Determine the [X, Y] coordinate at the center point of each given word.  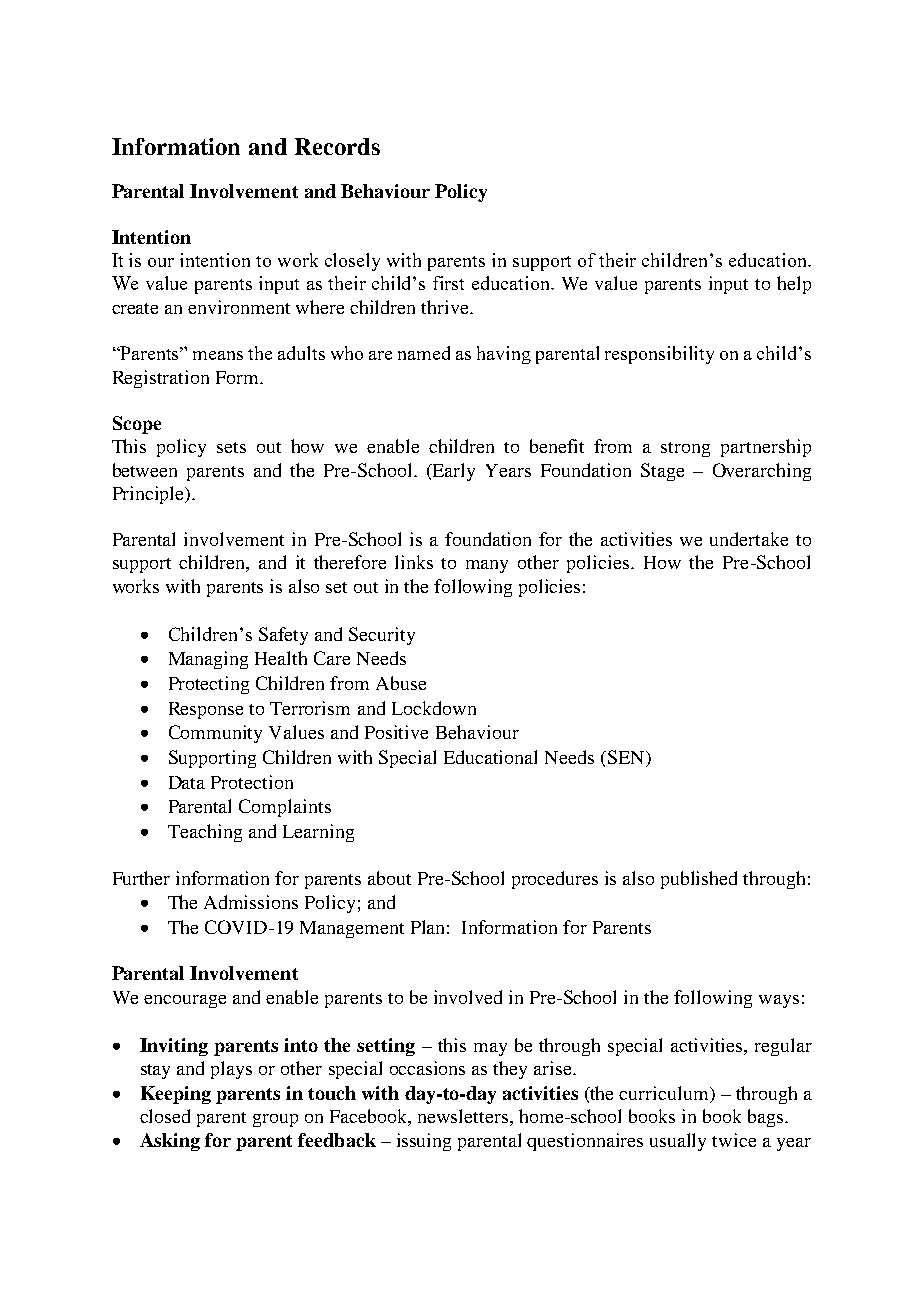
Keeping [176, 1095]
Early [453, 472]
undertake [749, 539]
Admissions [251, 902]
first [448, 283]
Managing [208, 660]
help [794, 285]
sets [231, 447]
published [699, 880]
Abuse [401, 683]
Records [337, 146]
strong [685, 449]
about [389, 878]
